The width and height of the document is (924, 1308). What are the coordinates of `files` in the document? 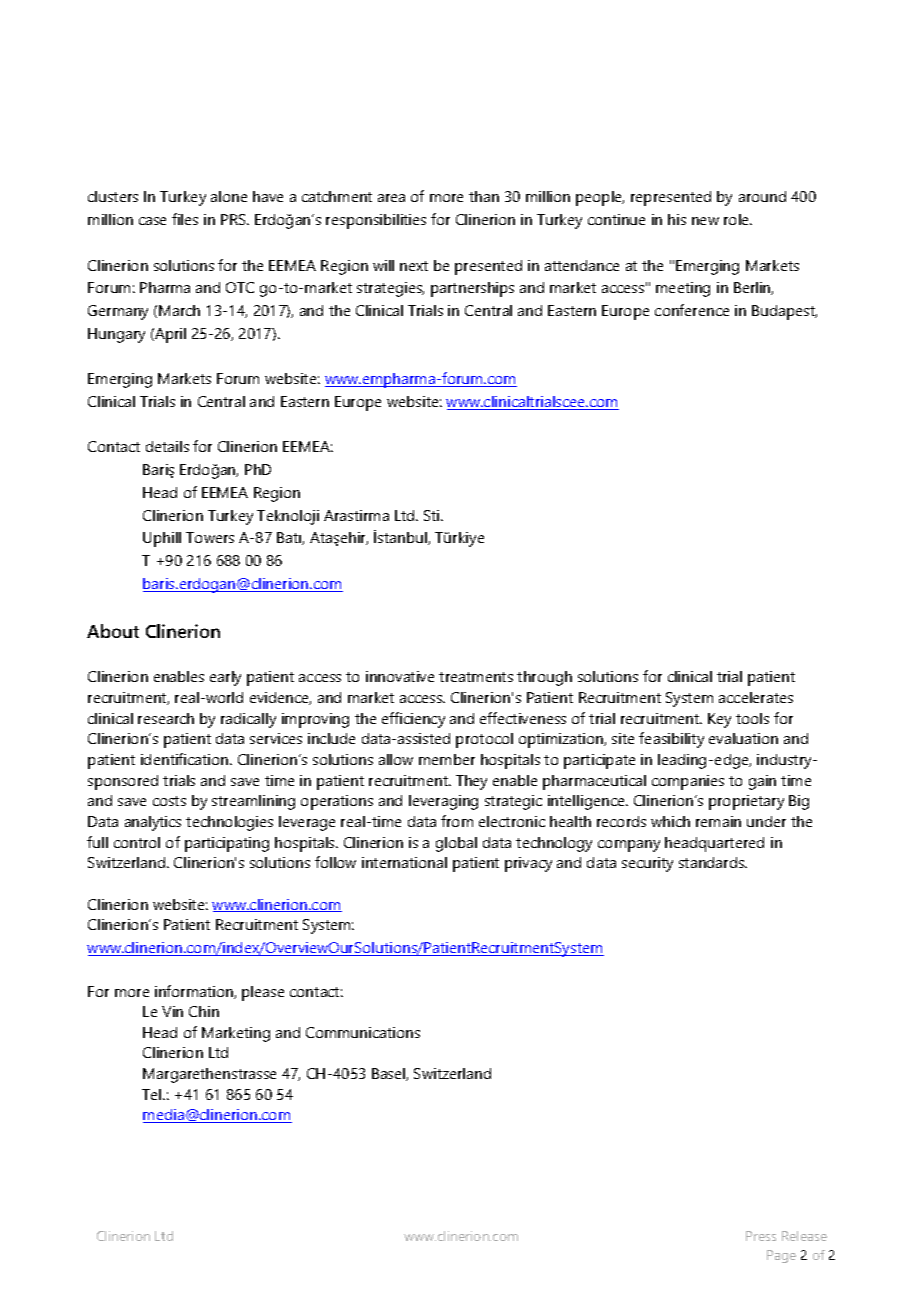 It's located at (185, 219).
